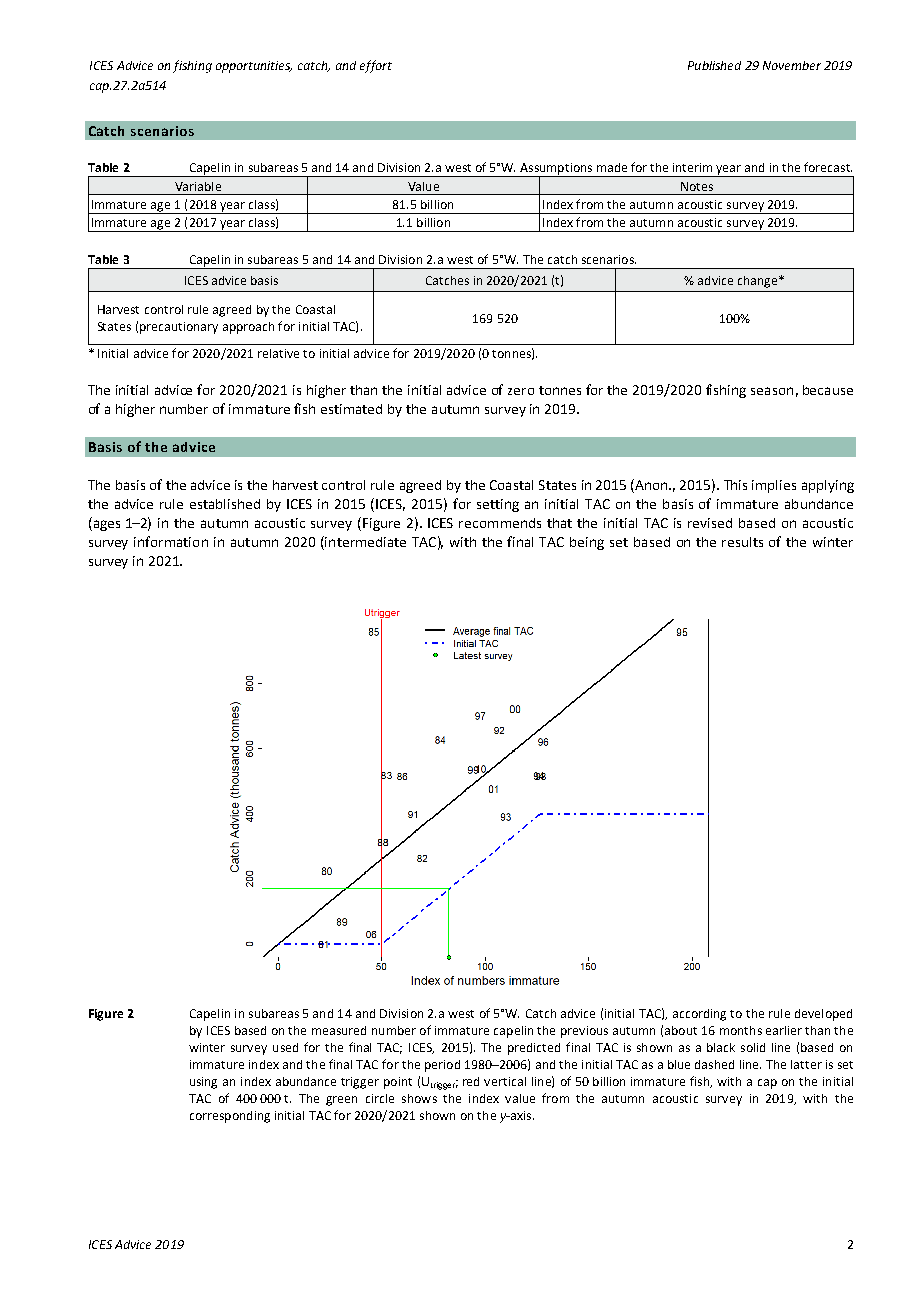 The image size is (924, 1308). I want to click on period, so click(442, 1066).
